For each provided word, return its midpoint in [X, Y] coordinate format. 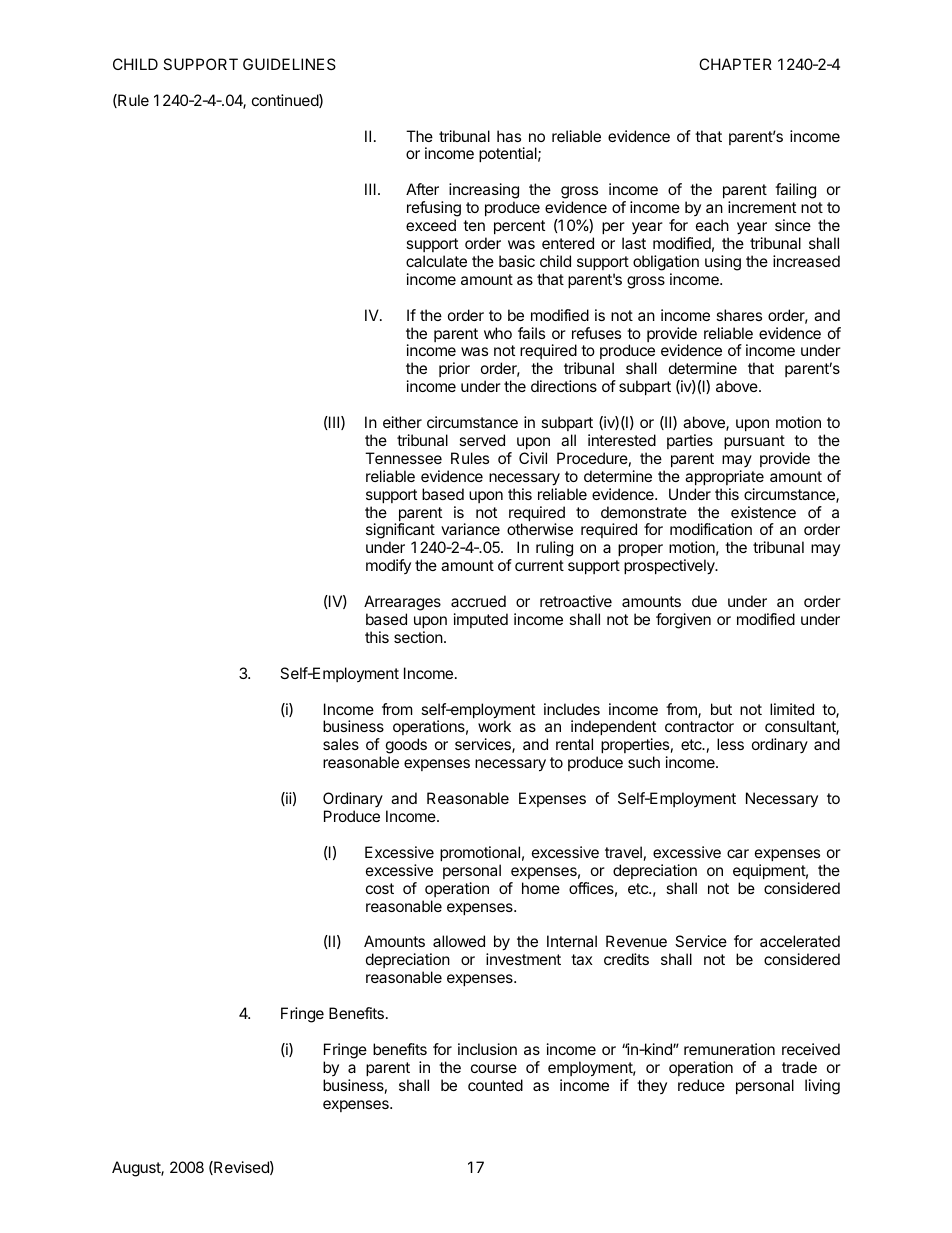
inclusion [487, 1049]
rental [574, 744]
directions [564, 386]
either [402, 422]
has [509, 136]
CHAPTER [735, 64]
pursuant [754, 442]
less [730, 744]
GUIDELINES [289, 64]
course [494, 1068]
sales [341, 744]
